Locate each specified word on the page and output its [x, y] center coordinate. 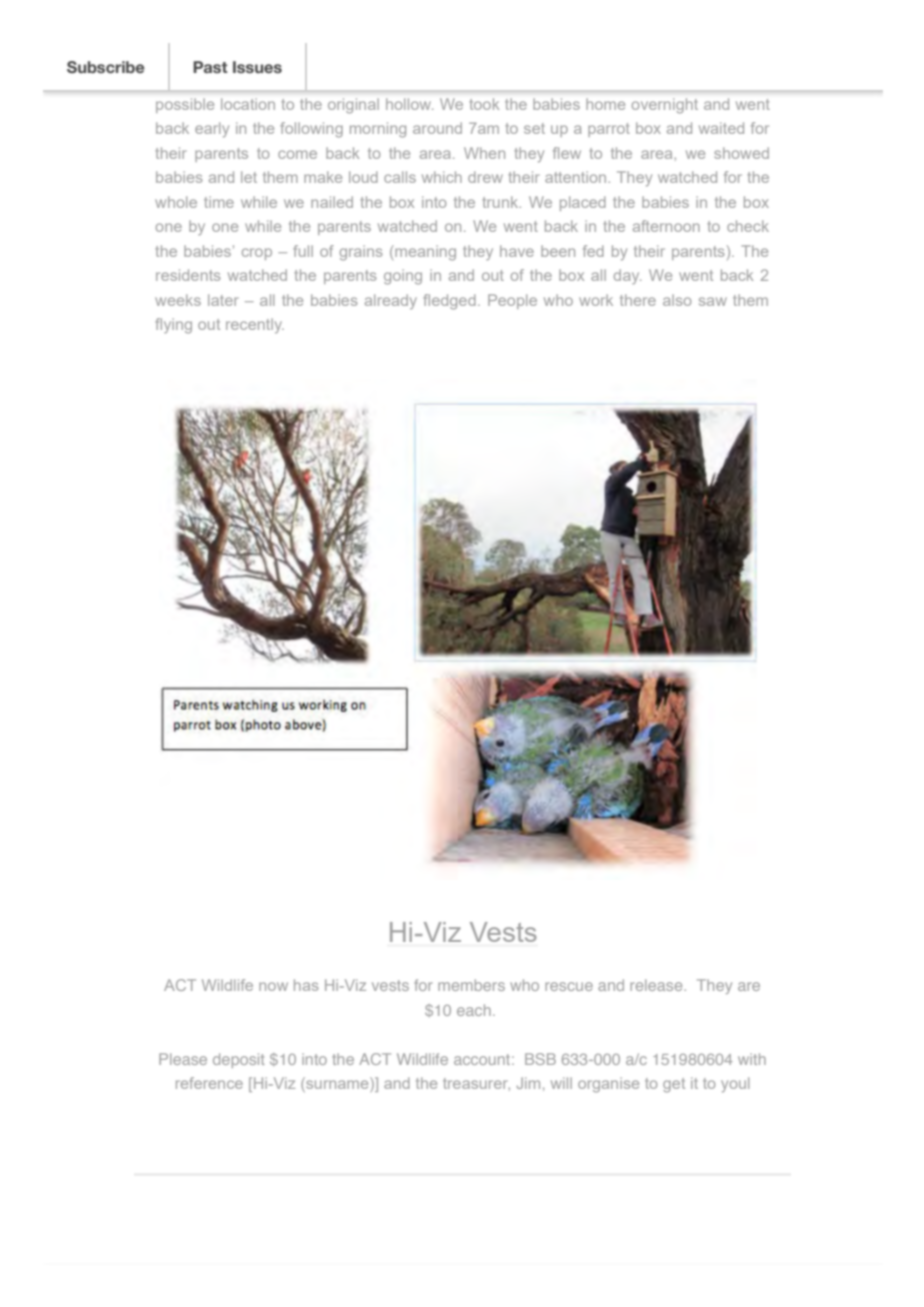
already [391, 301]
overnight [665, 106]
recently [255, 325]
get [674, 1085]
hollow [409, 104]
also [677, 300]
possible [185, 105]
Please [183, 1059]
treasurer [476, 1084]
